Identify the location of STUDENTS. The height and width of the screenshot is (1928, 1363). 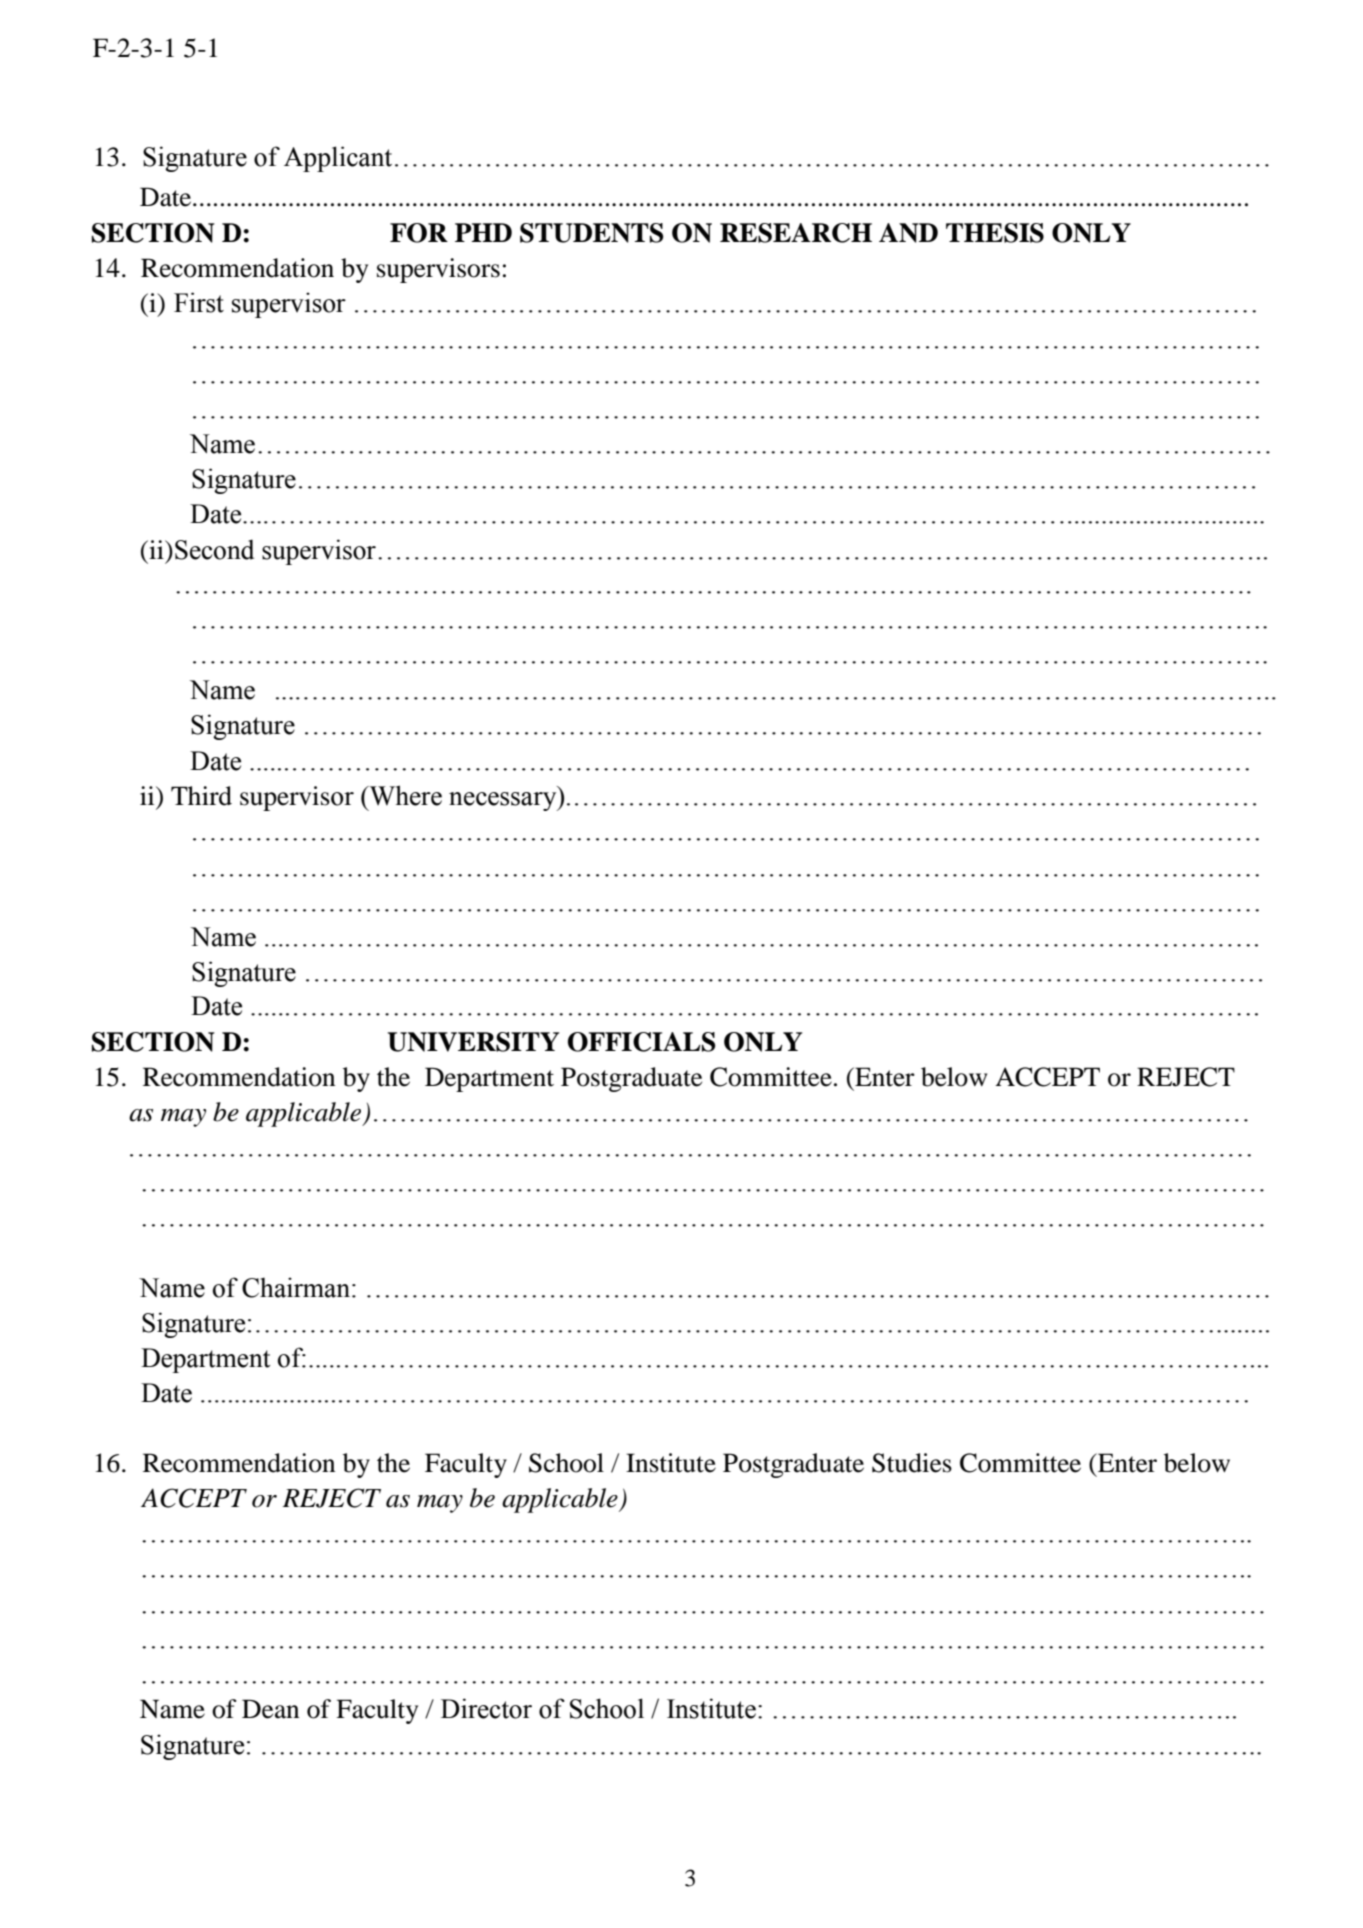
(591, 233).
